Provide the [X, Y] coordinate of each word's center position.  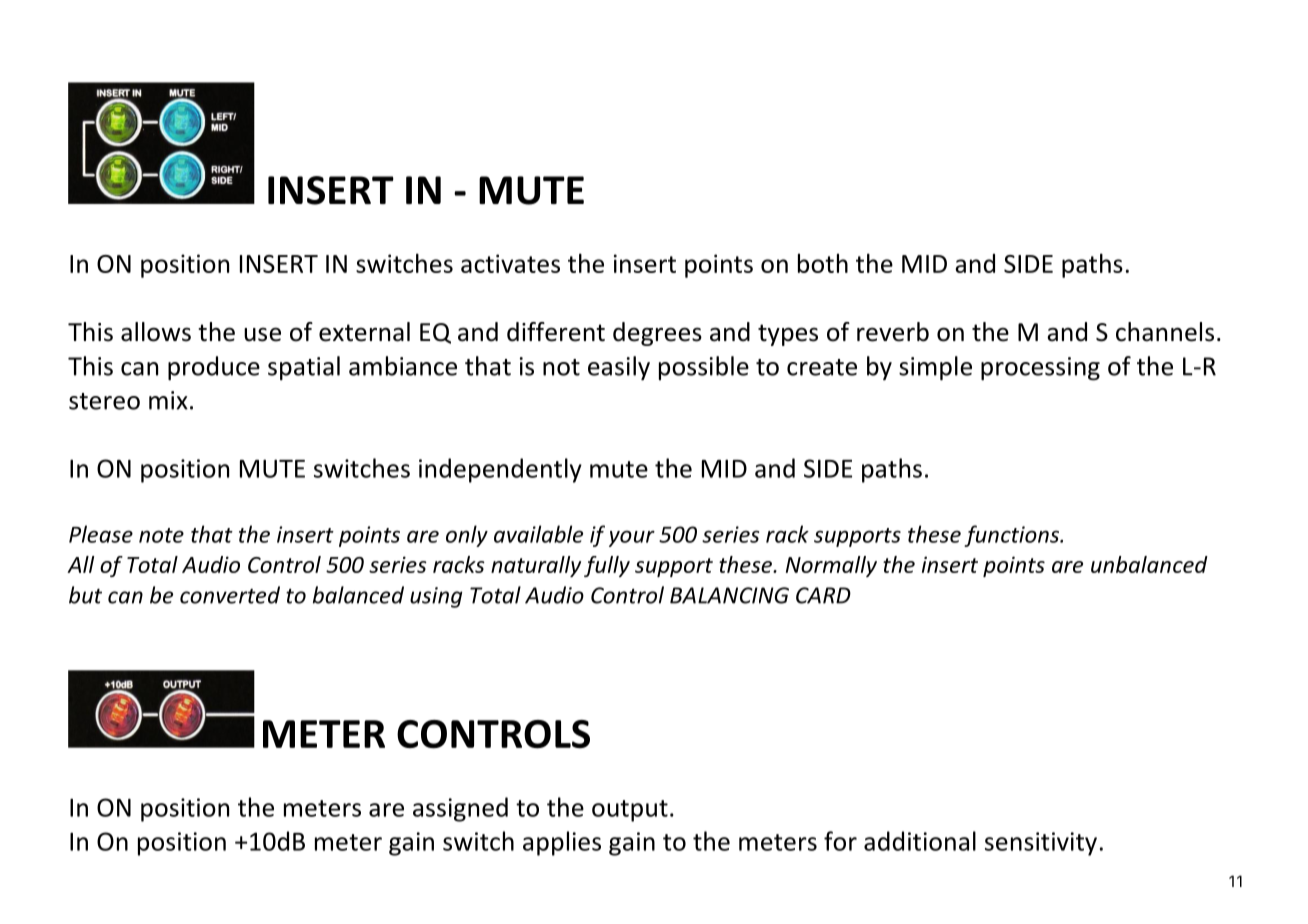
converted [230, 595]
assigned [460, 809]
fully [607, 566]
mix [168, 400]
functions [1012, 536]
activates [510, 263]
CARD [823, 595]
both [823, 263]
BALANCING [729, 595]
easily [619, 368]
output [630, 811]
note [161, 535]
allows [156, 332]
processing [1040, 369]
